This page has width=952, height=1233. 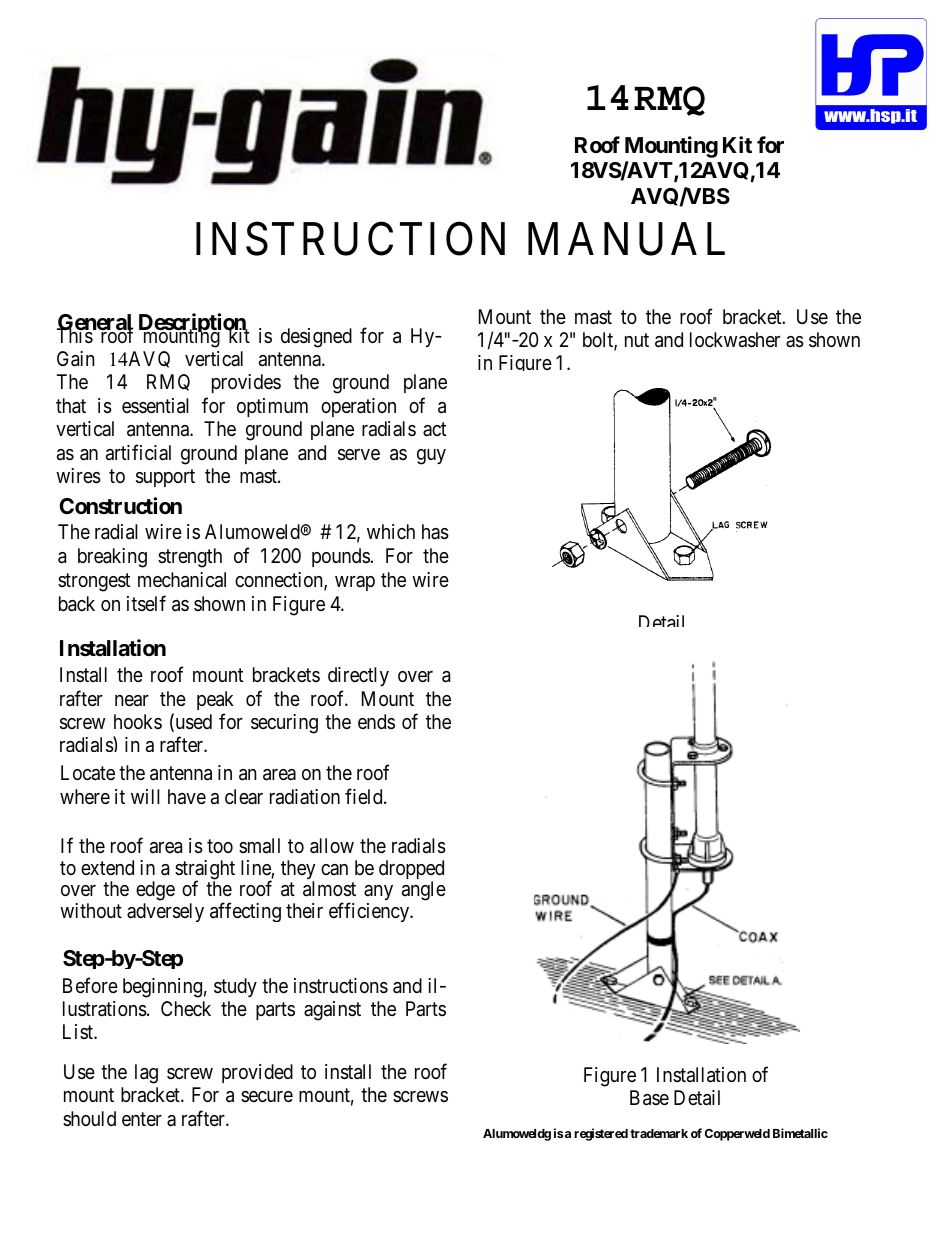 I want to click on angle, so click(x=424, y=891).
